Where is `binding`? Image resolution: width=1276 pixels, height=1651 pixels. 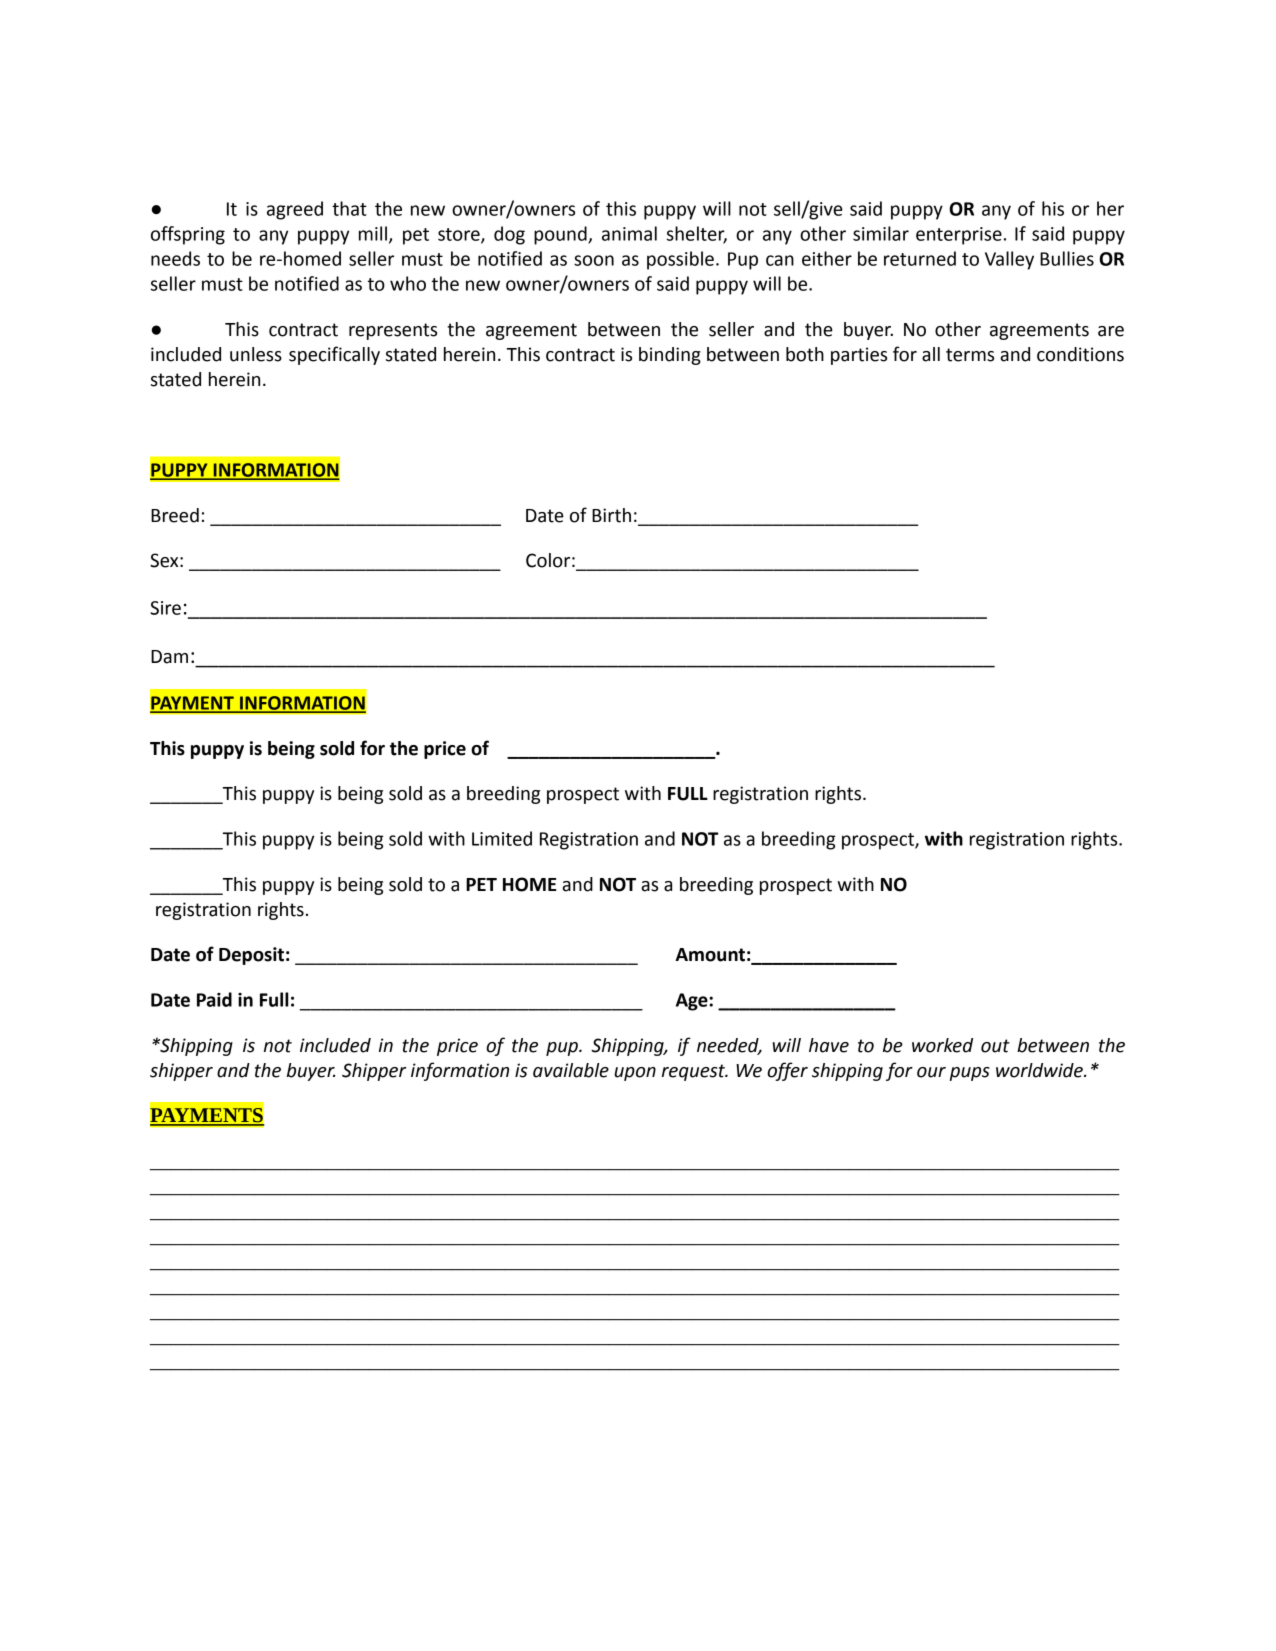
binding is located at coordinates (670, 356).
